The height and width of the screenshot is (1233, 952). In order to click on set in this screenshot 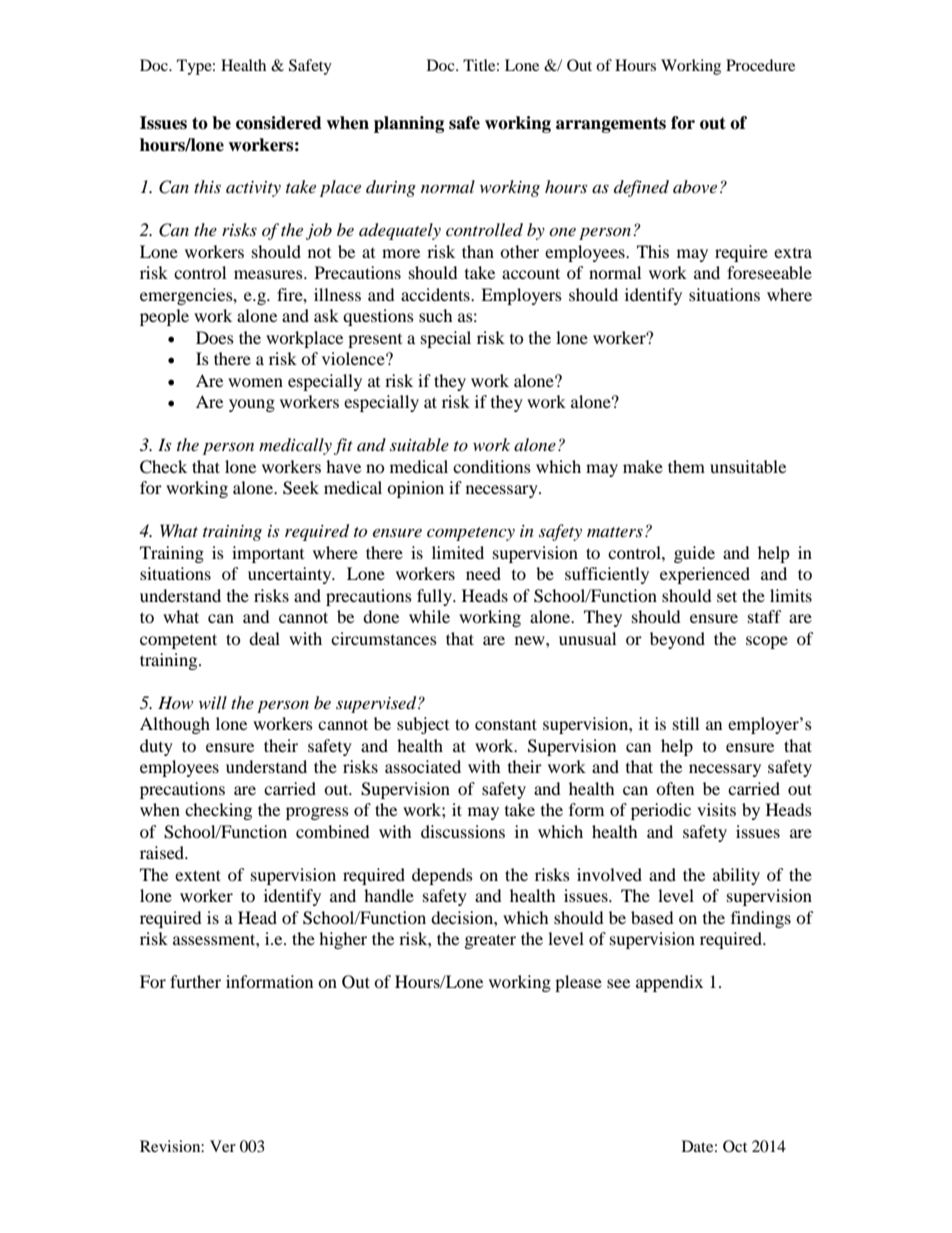, I will do `click(727, 596)`.
